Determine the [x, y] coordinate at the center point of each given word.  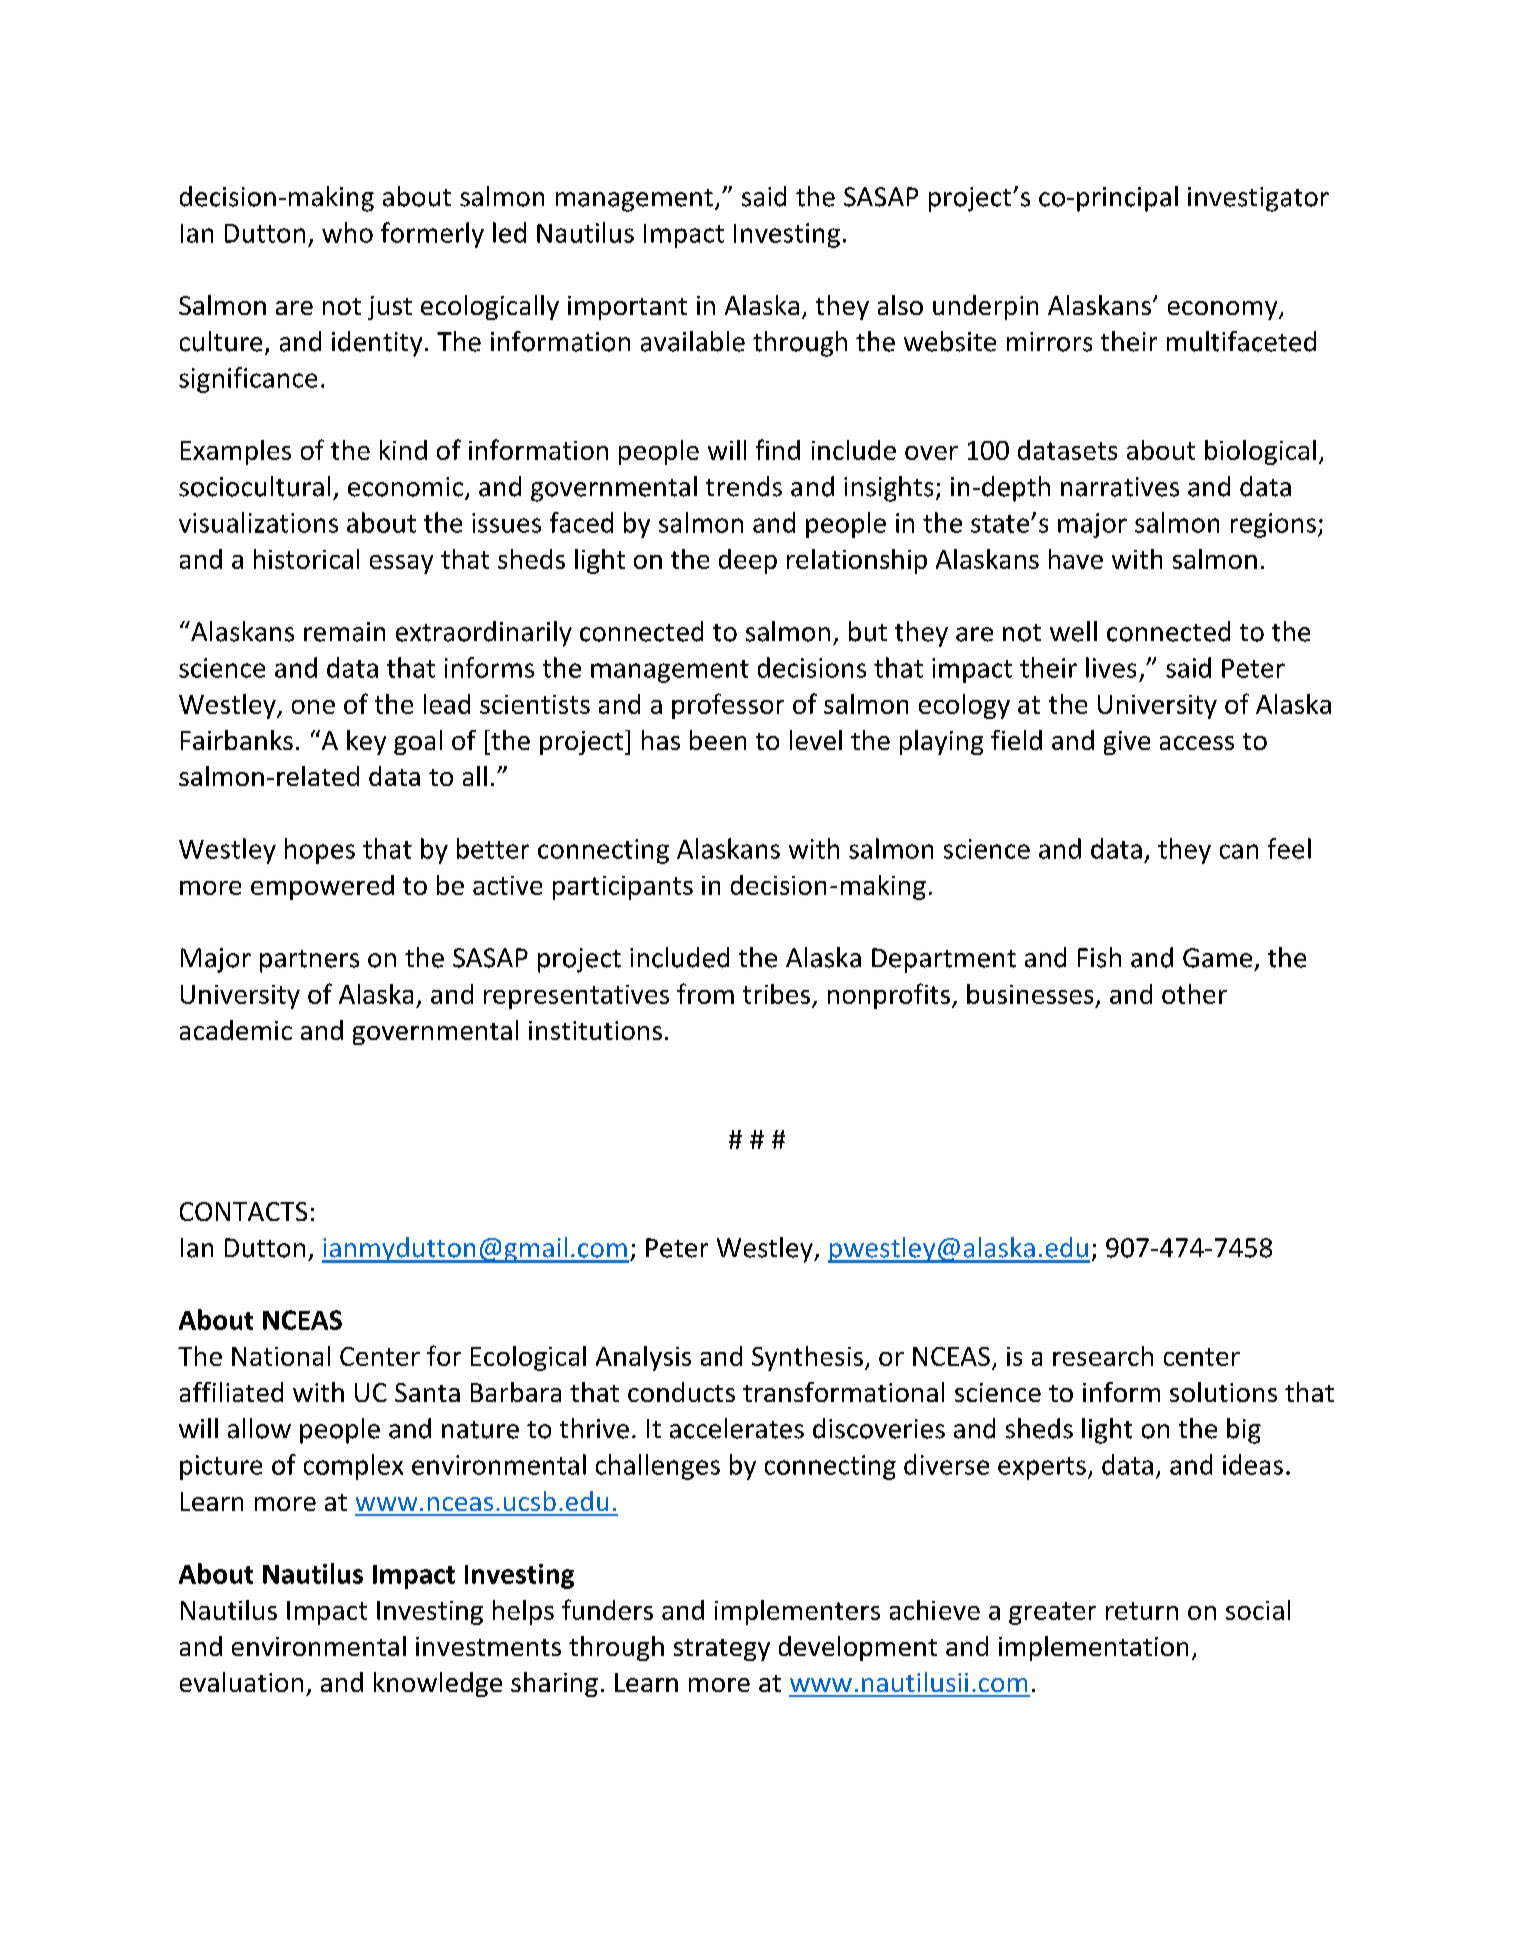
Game [1217, 958]
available [693, 341]
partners [309, 961]
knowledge [438, 1684]
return [1142, 1611]
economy [1224, 310]
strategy [722, 1650]
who [347, 232]
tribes [776, 994]
